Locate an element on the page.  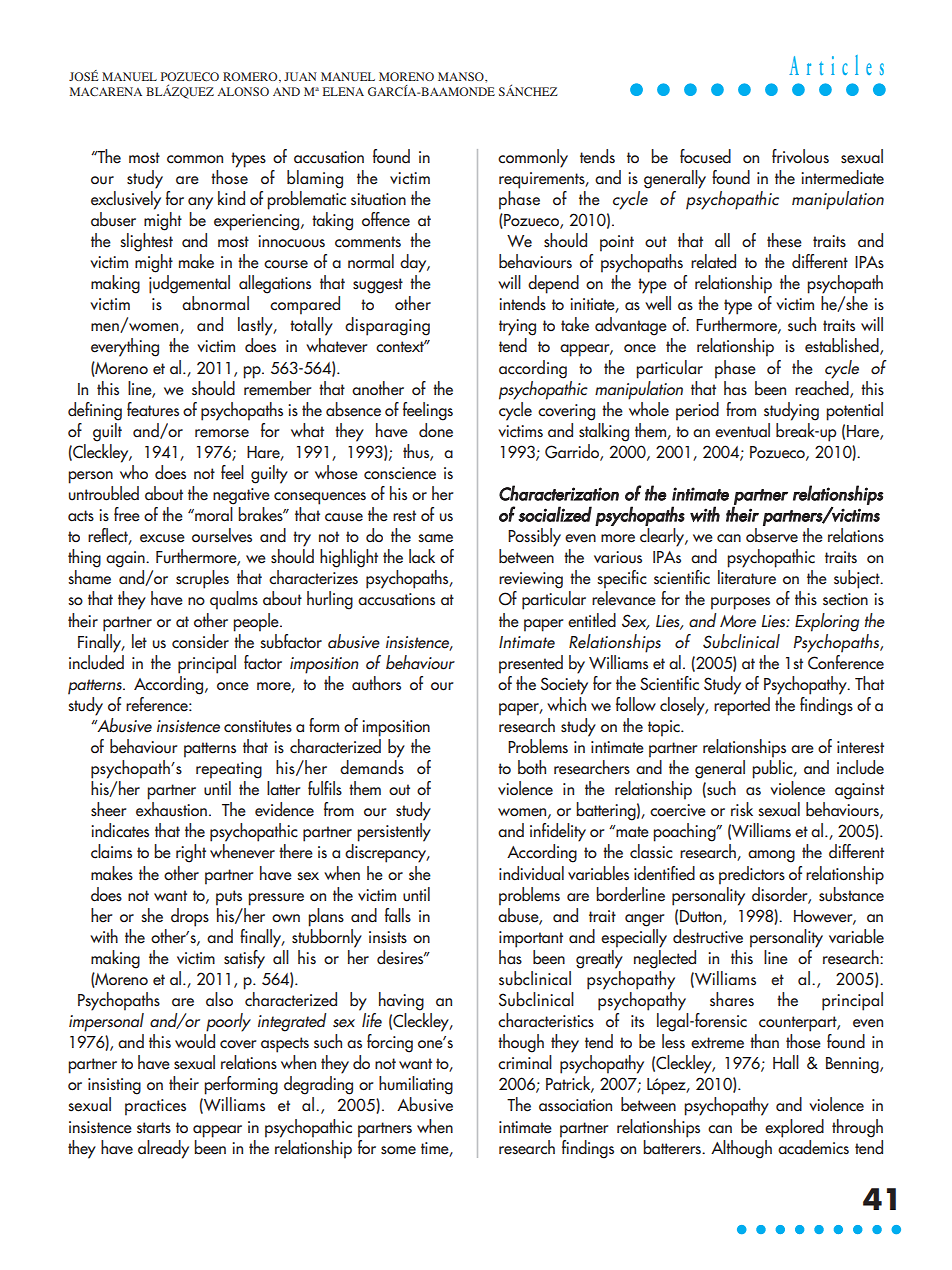
purposes is located at coordinates (740, 603).
